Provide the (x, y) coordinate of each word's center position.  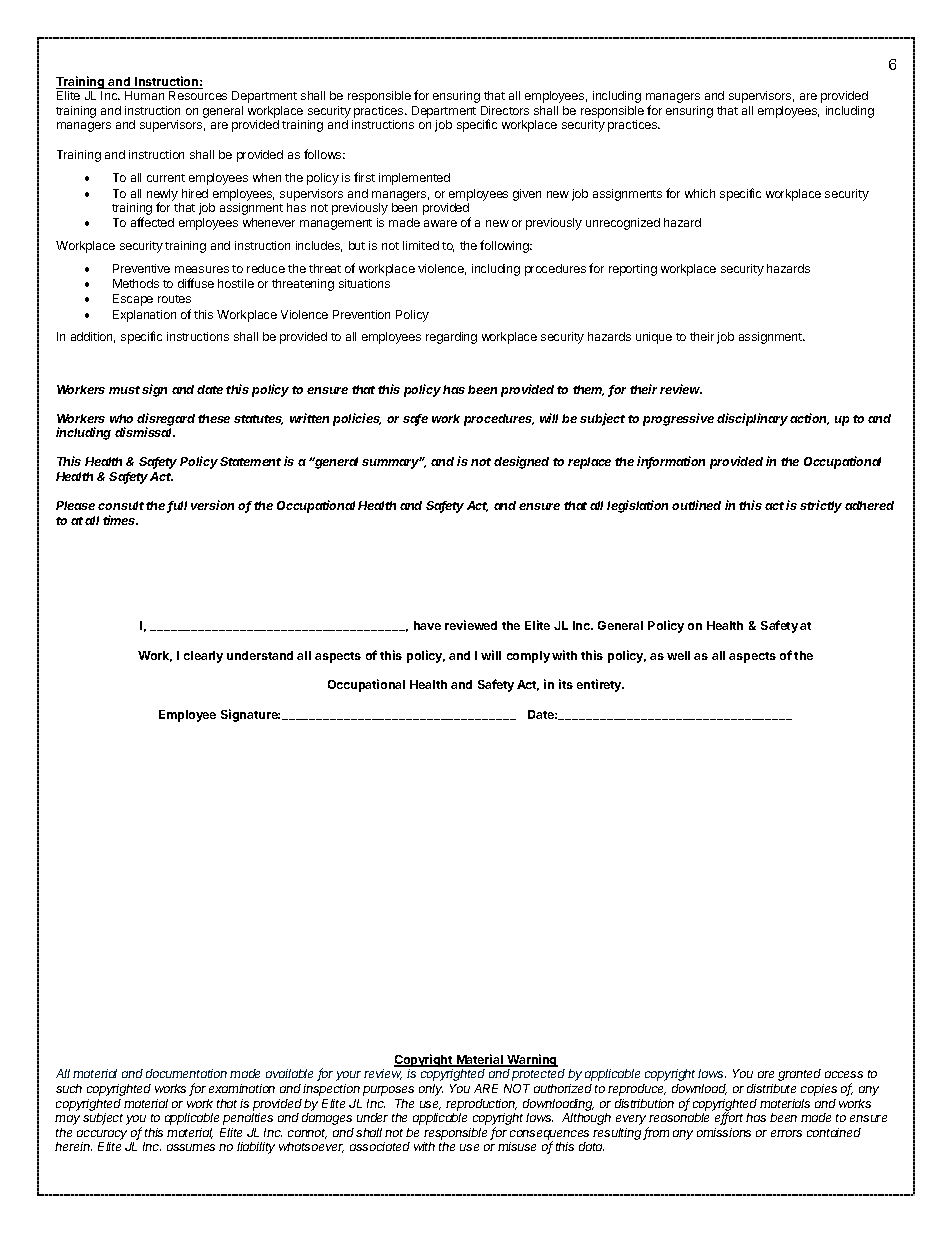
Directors (505, 110)
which (700, 193)
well (678, 655)
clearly (203, 657)
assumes (191, 1147)
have (427, 625)
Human (144, 95)
